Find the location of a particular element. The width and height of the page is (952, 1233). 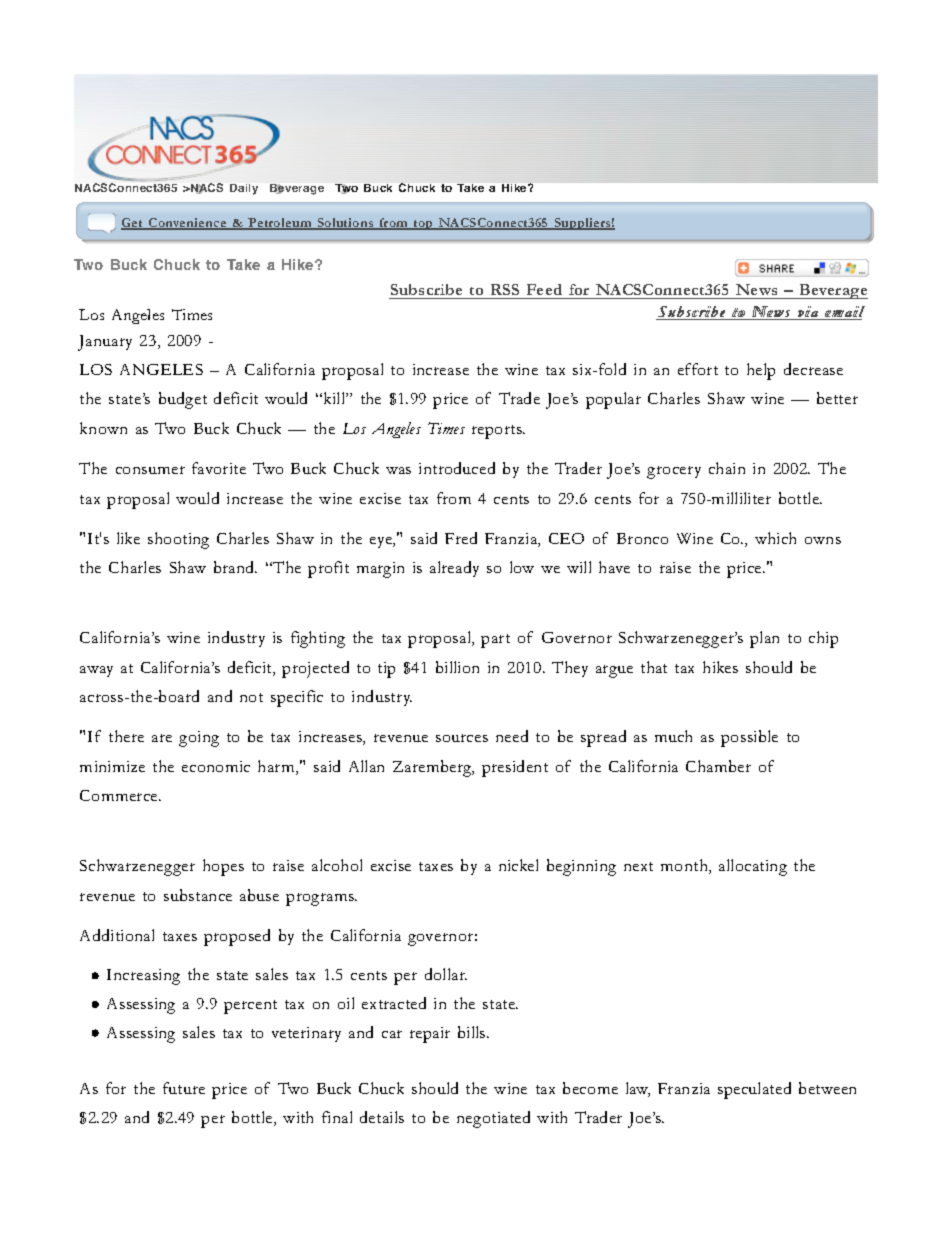

speculated is located at coordinates (754, 1090).
